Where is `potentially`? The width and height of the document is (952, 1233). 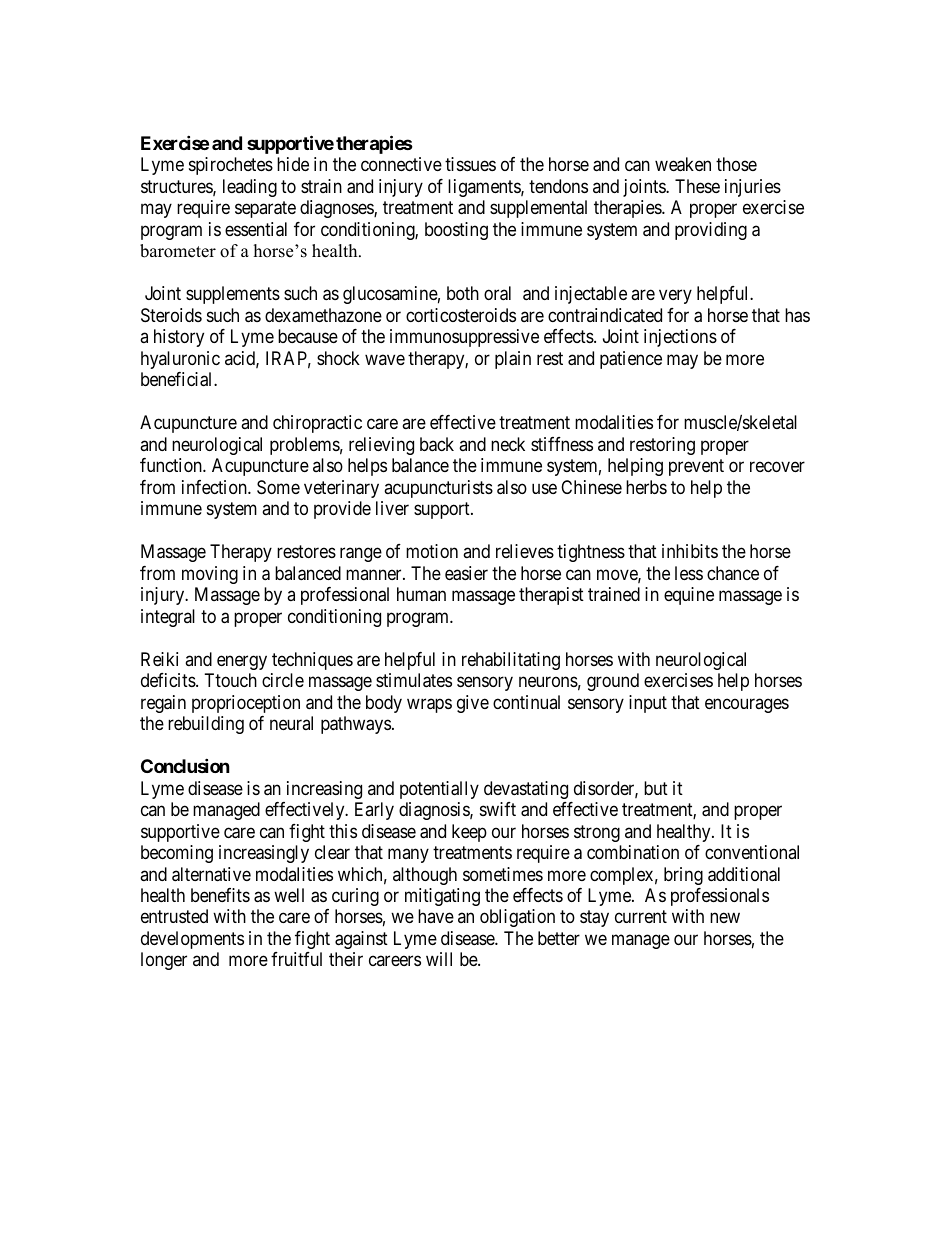 potentially is located at coordinates (439, 790).
